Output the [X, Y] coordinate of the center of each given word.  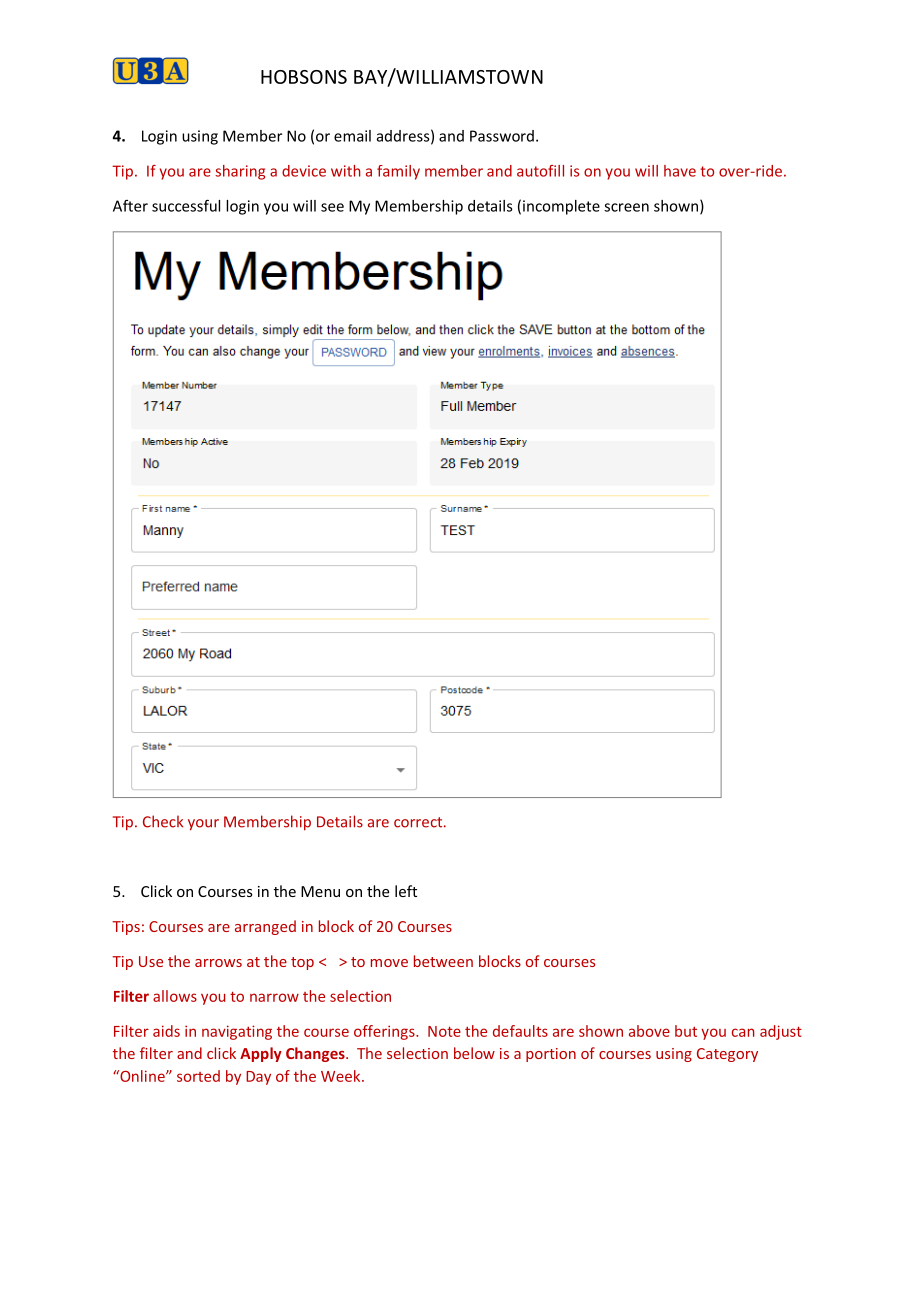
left [406, 891]
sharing [240, 172]
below [474, 1053]
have [680, 171]
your [203, 825]
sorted [198, 1076]
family [398, 172]
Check [163, 821]
